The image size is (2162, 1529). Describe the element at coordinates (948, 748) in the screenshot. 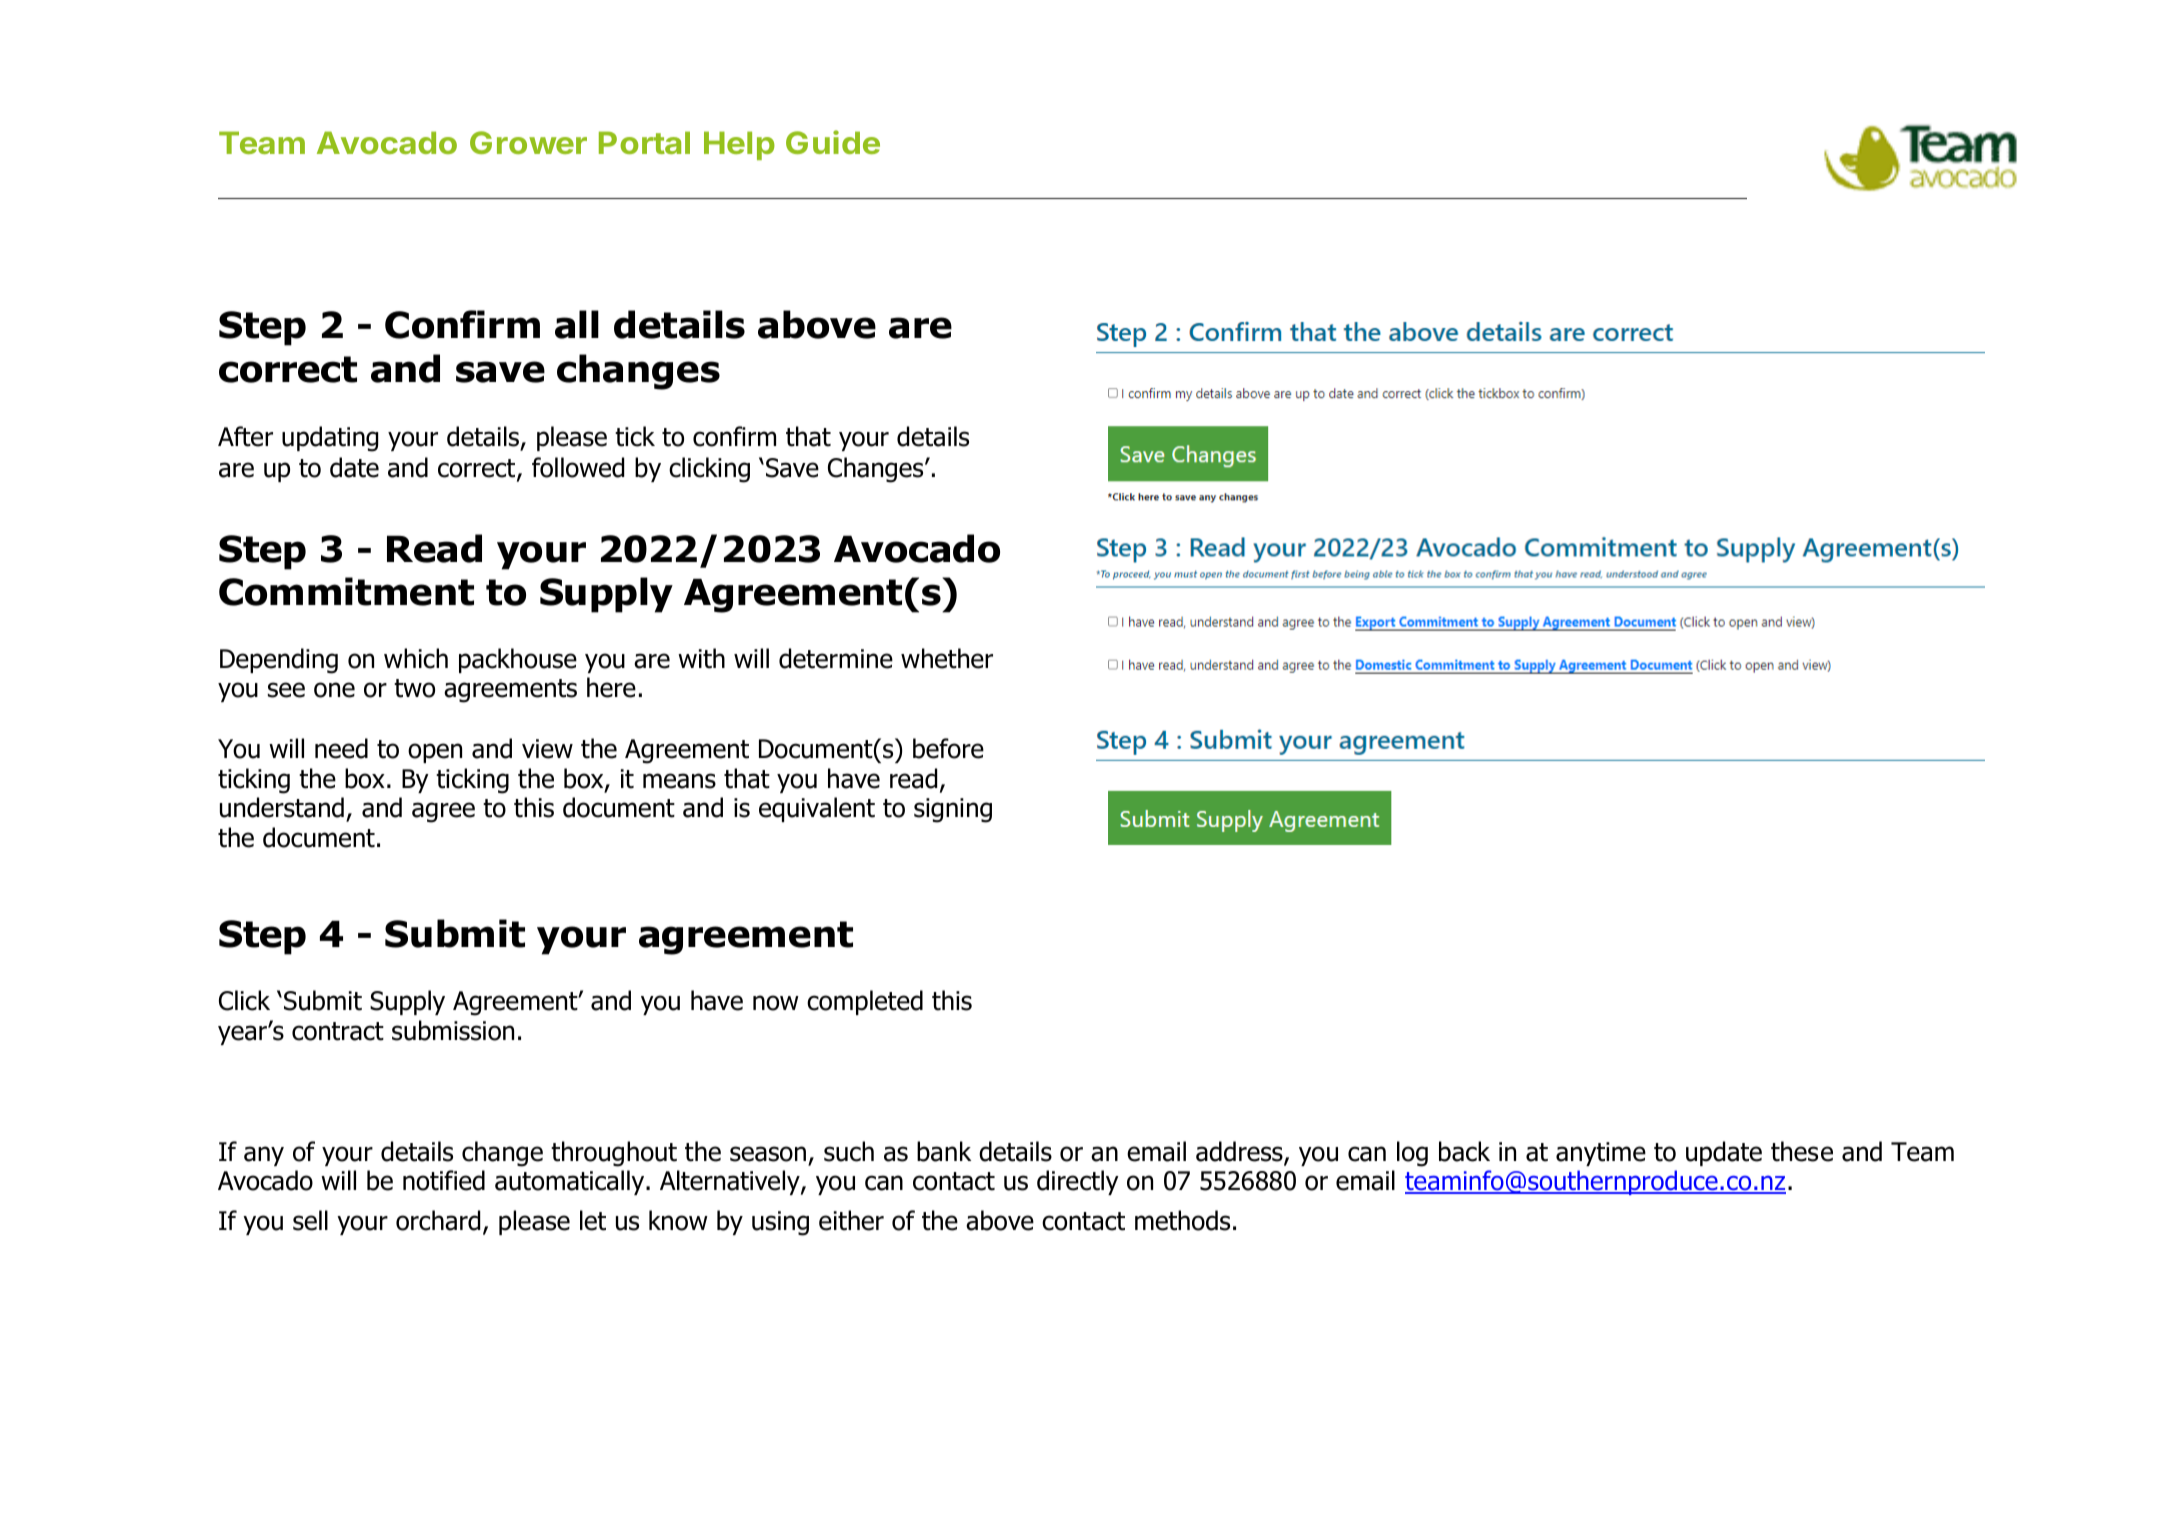

I see `before` at that location.
